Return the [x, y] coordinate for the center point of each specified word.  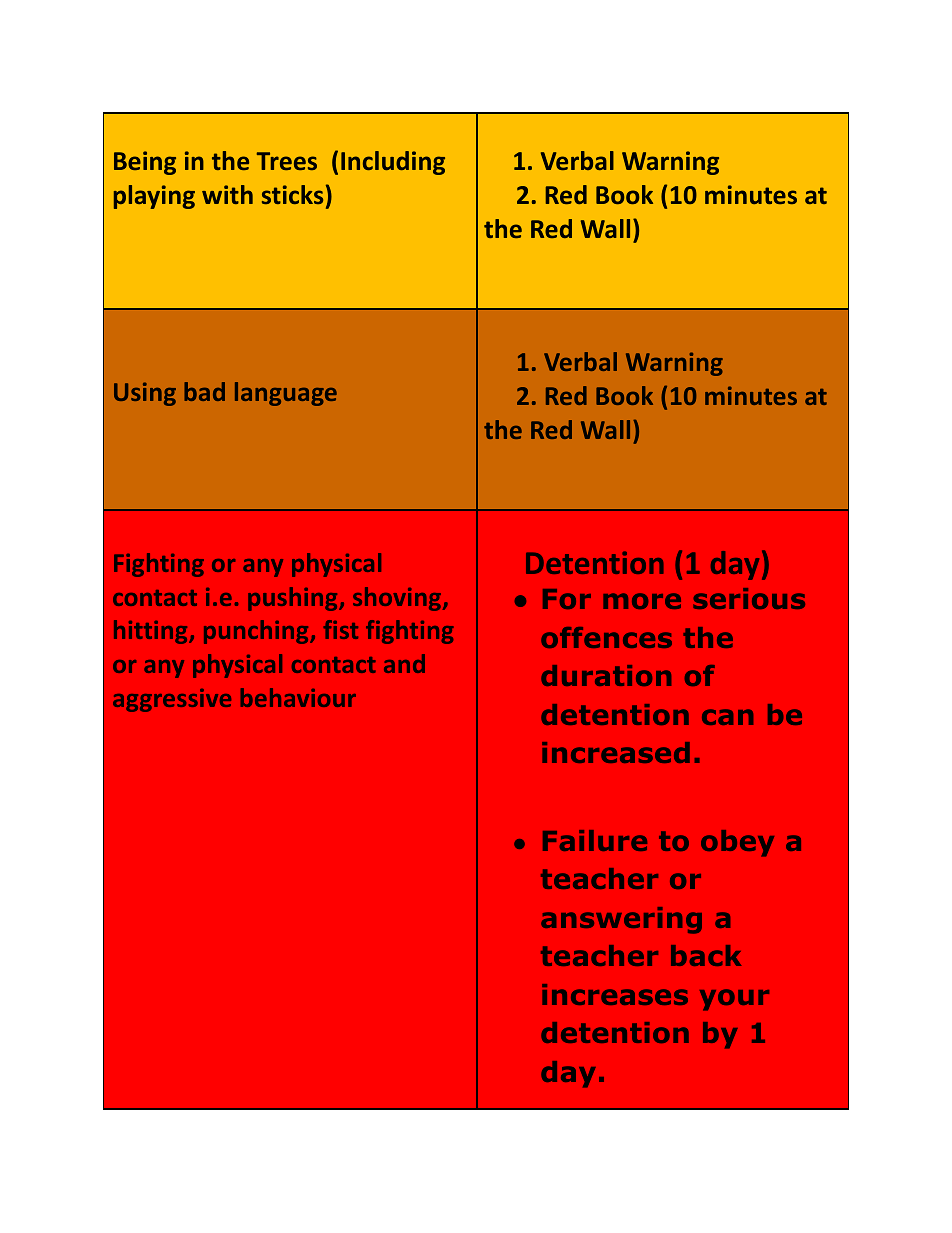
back [706, 955]
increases [615, 994]
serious [749, 598]
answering [621, 920]
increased [616, 752]
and [404, 663]
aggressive [172, 700]
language [286, 394]
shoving [398, 599]
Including [393, 163]
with [227, 194]
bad [204, 391]
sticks [292, 194]
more [642, 601]
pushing [294, 599]
